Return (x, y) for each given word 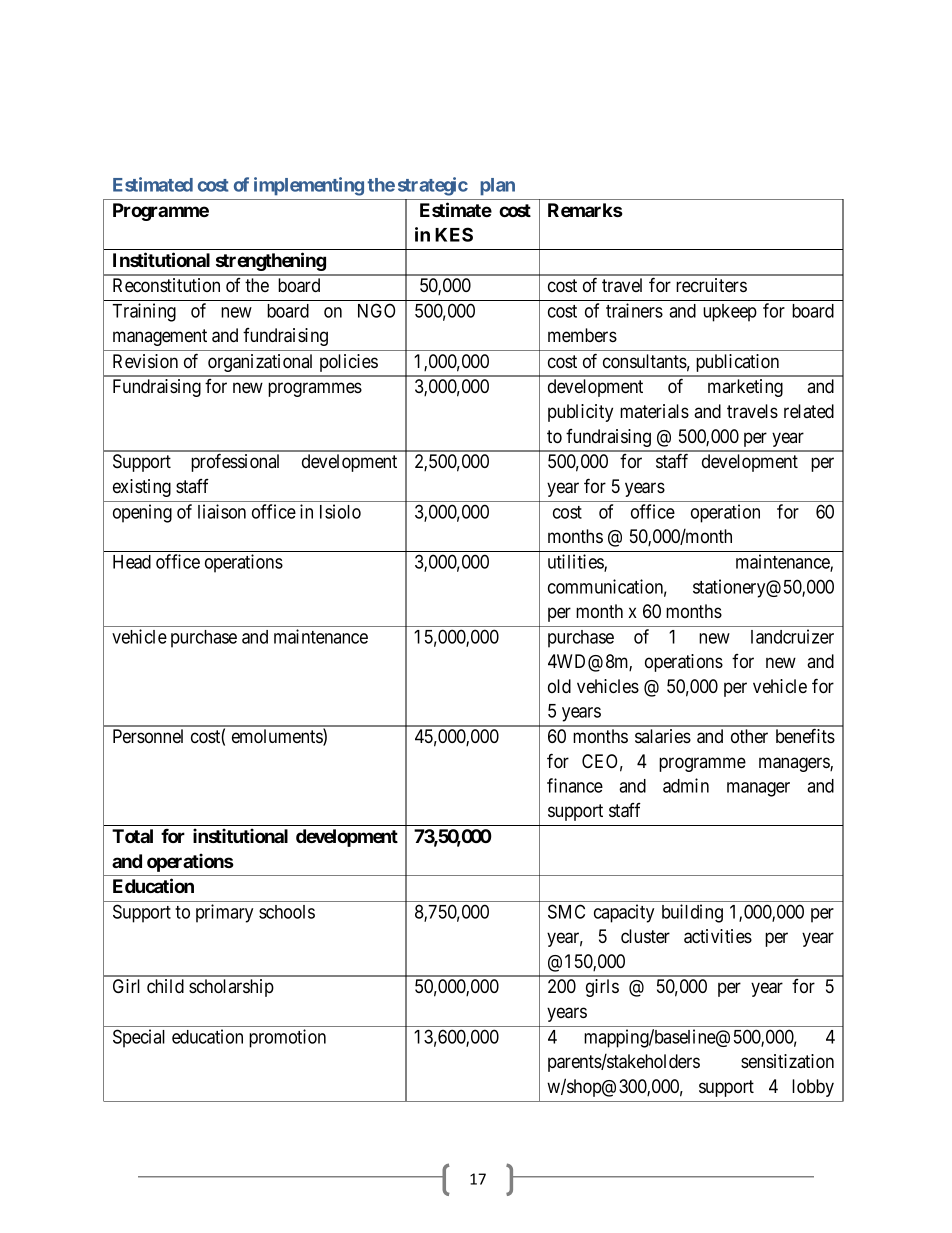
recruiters (711, 285)
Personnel (148, 736)
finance (575, 785)
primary (224, 913)
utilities (576, 562)
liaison (222, 511)
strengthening (271, 261)
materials (654, 411)
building (692, 913)
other (749, 736)
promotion (287, 1038)
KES (454, 234)
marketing (745, 388)
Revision (145, 361)
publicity (580, 413)
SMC (566, 911)
